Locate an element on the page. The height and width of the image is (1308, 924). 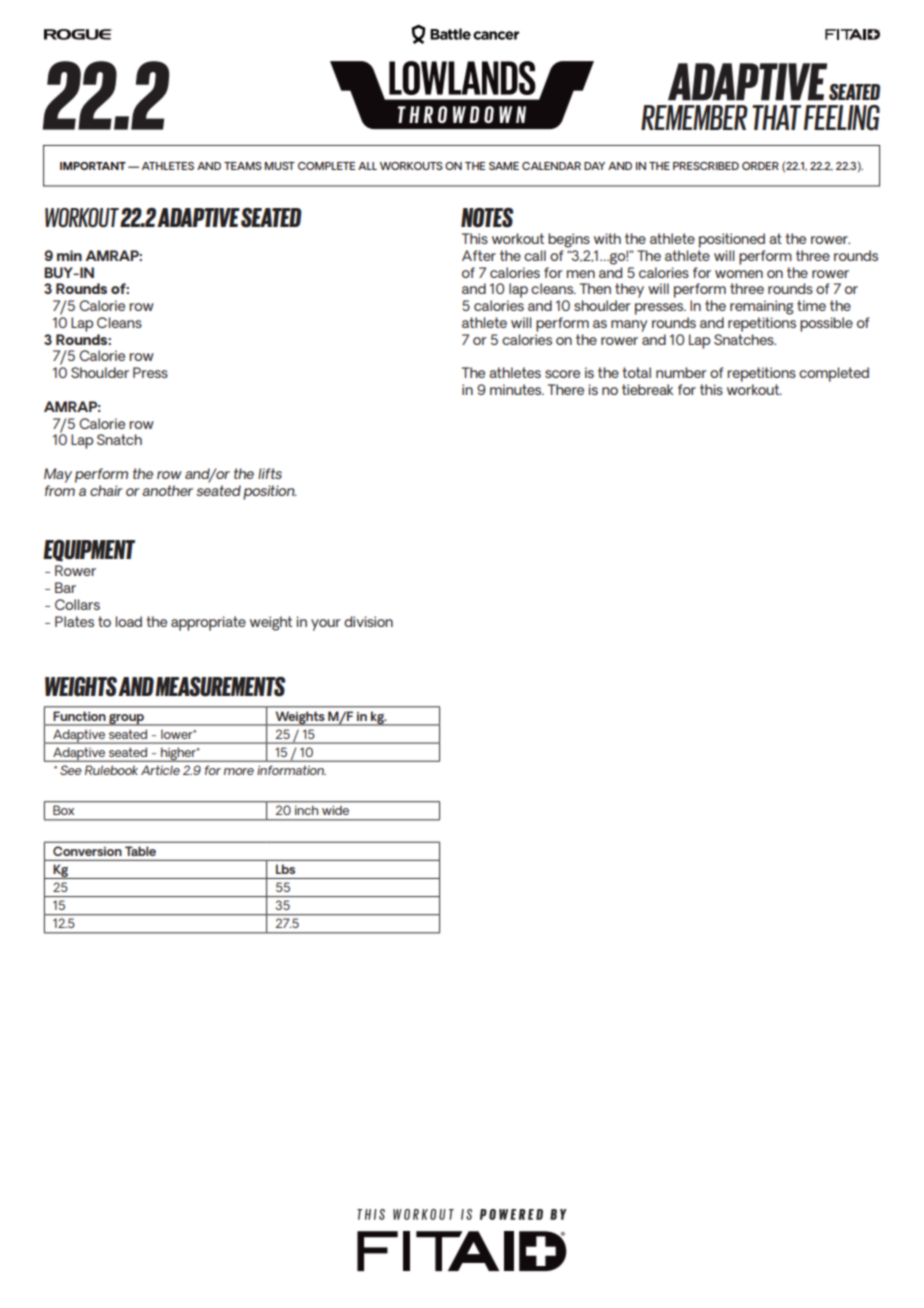
SAME is located at coordinates (504, 166).
